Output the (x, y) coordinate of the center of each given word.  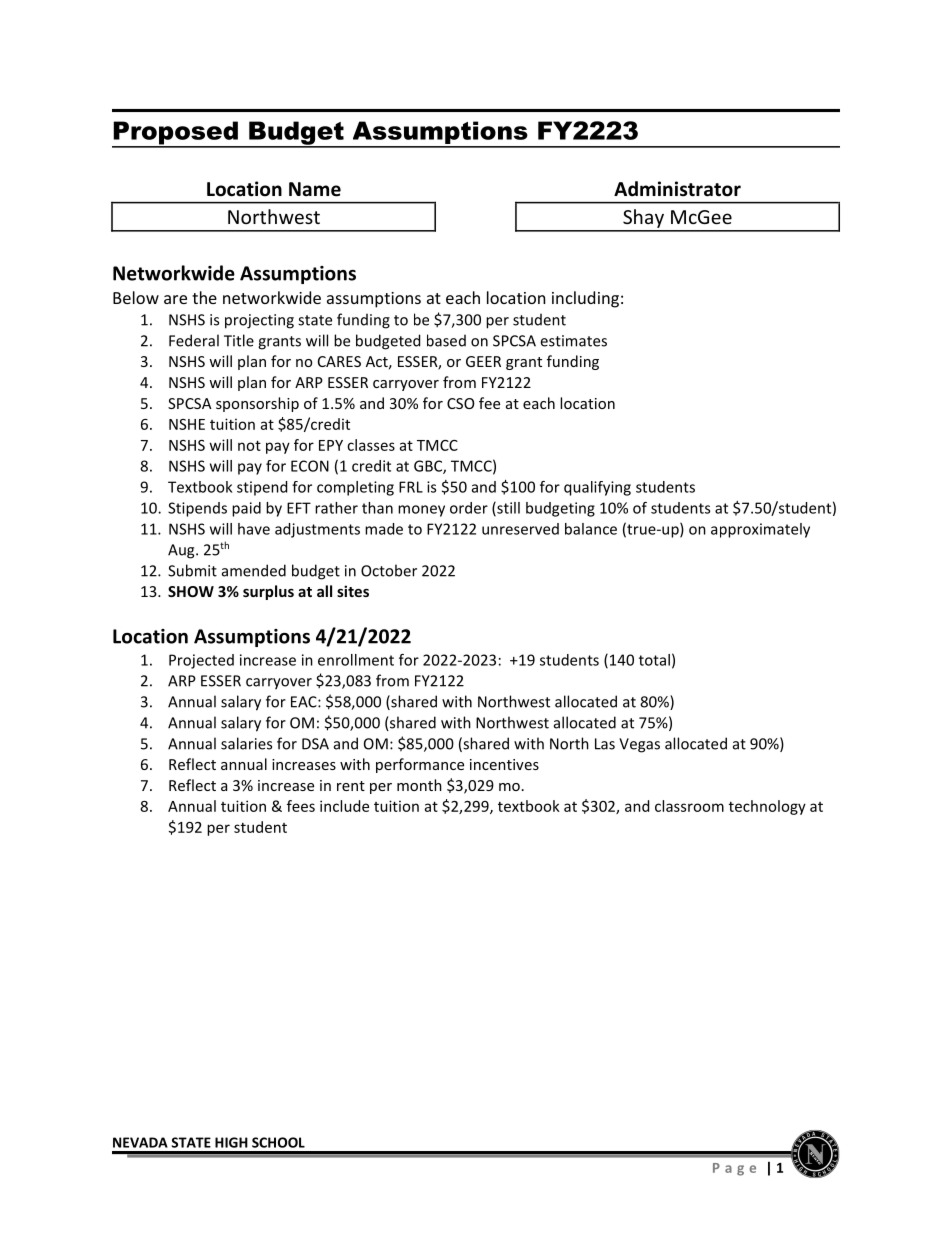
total (654, 660)
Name (315, 189)
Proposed (176, 134)
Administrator (677, 189)
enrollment (356, 660)
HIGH (231, 1142)
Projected (201, 661)
